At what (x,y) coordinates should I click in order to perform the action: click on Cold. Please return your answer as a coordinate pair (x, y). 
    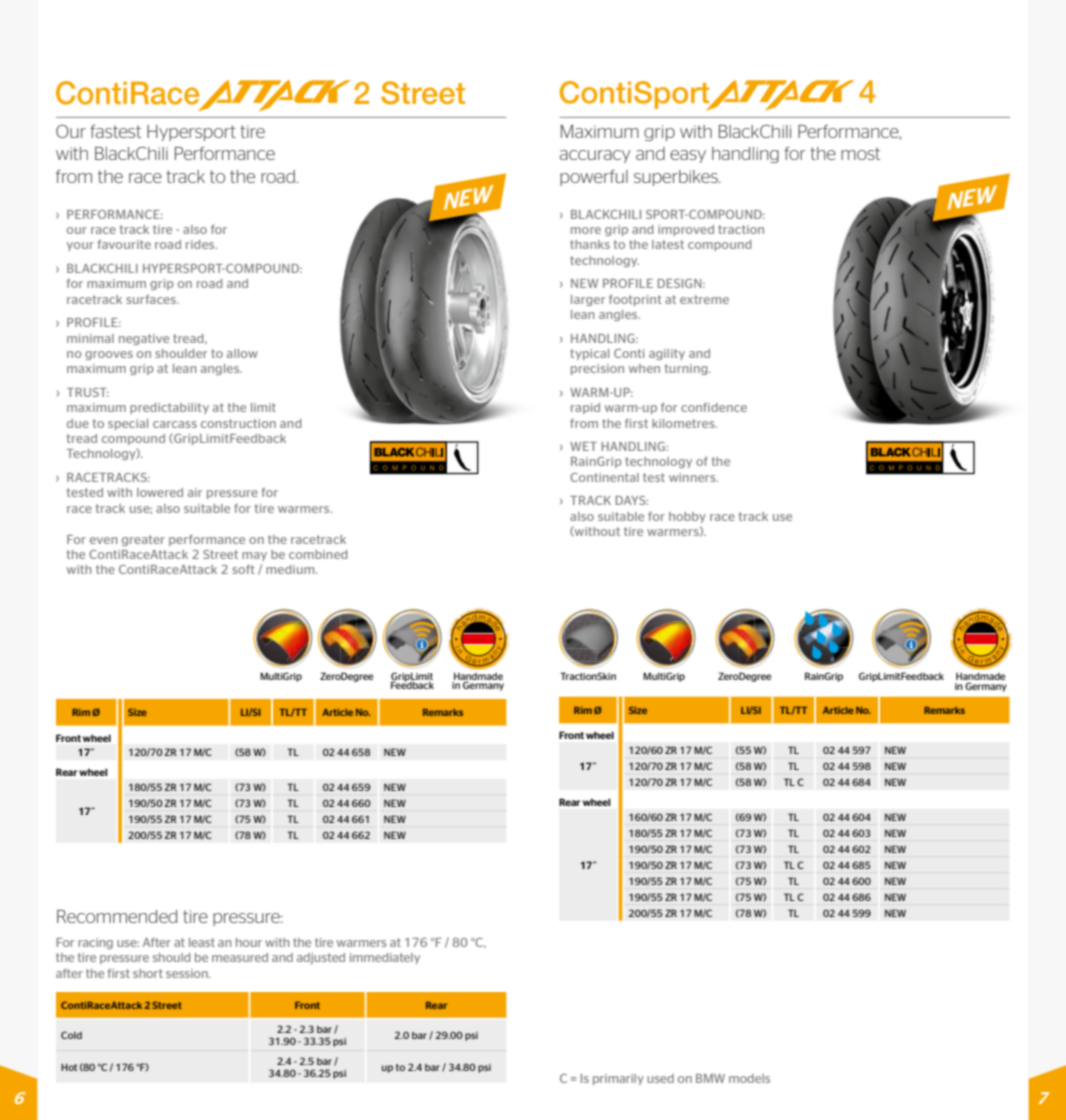
    Looking at the image, I should click on (71, 1035).
